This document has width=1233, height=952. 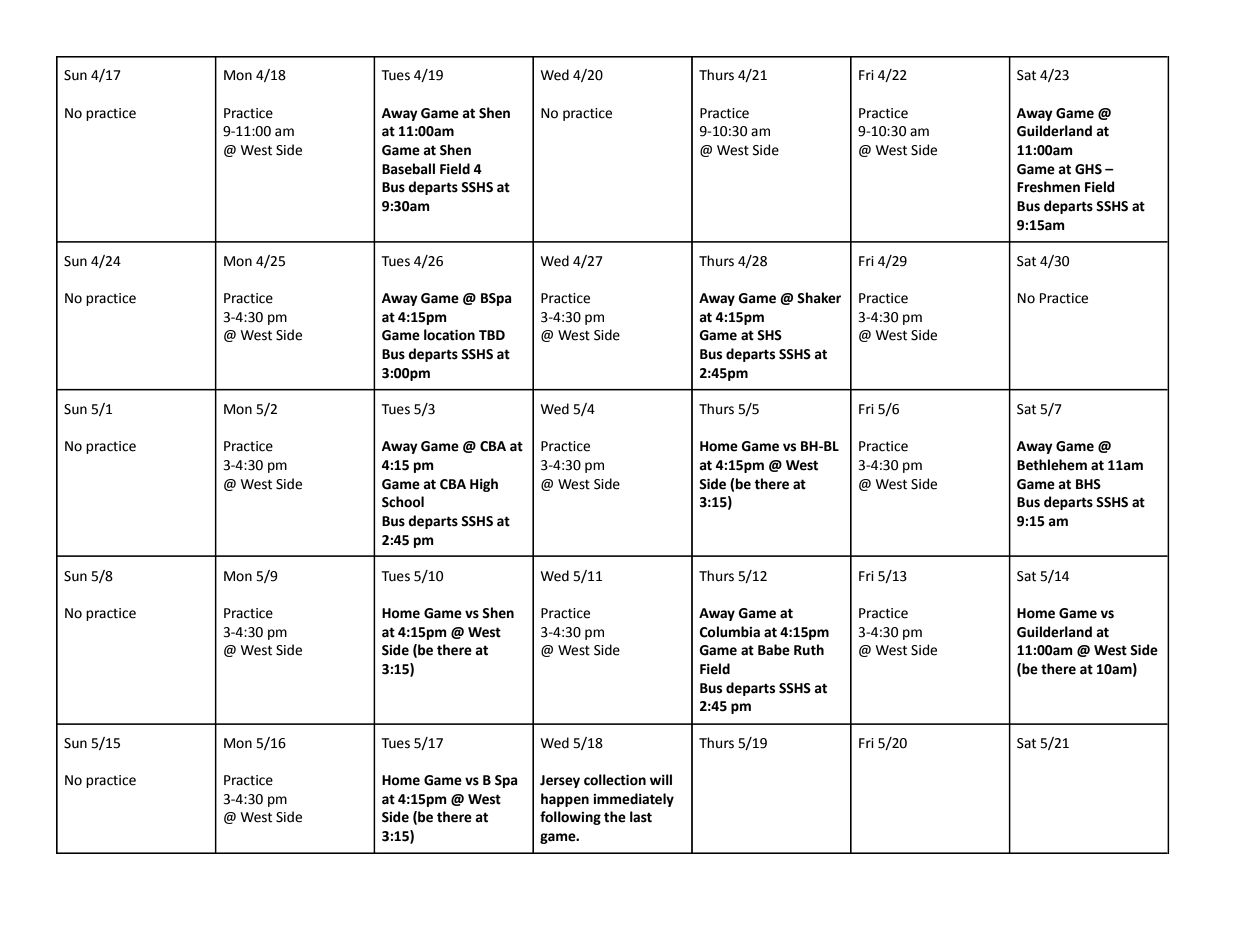 What do you see at coordinates (1052, 465) in the document?
I see `Bethlehem` at bounding box center [1052, 465].
